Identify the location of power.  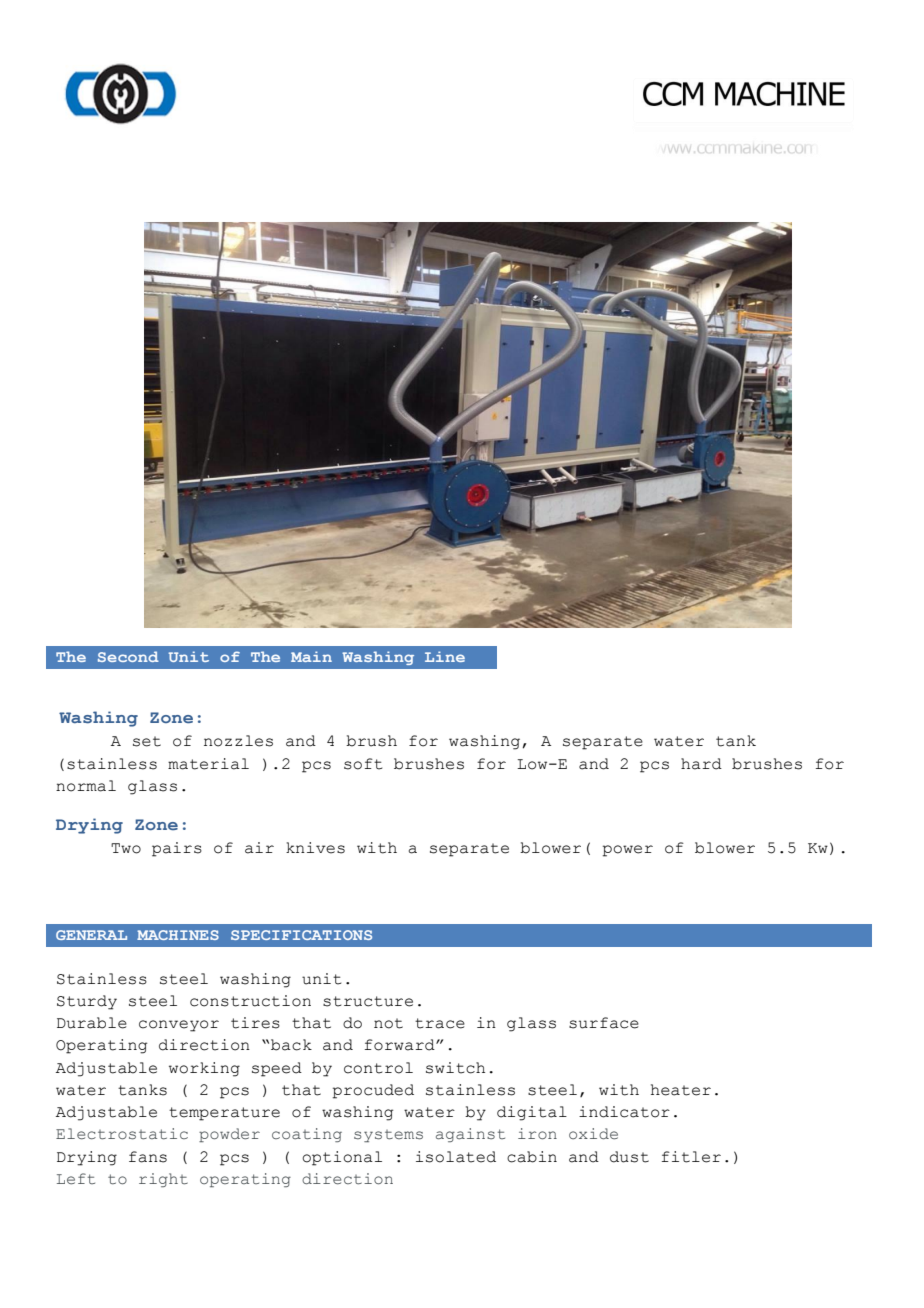
(628, 851).
